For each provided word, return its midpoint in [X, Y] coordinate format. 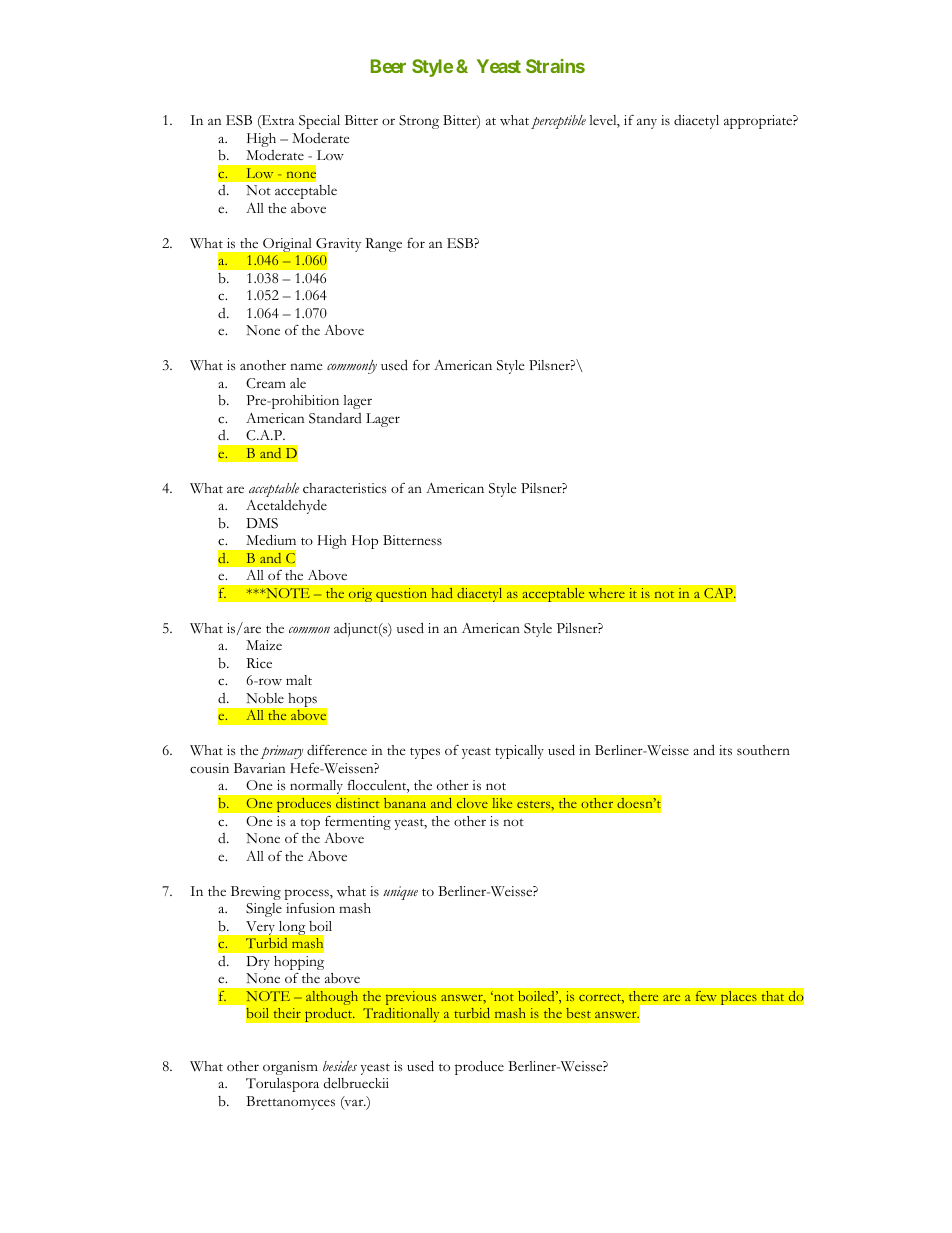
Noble [265, 698]
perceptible [558, 122]
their [287, 1013]
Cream [266, 383]
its [725, 750]
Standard [335, 418]
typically [519, 752]
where [606, 593]
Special [319, 122]
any [647, 123]
